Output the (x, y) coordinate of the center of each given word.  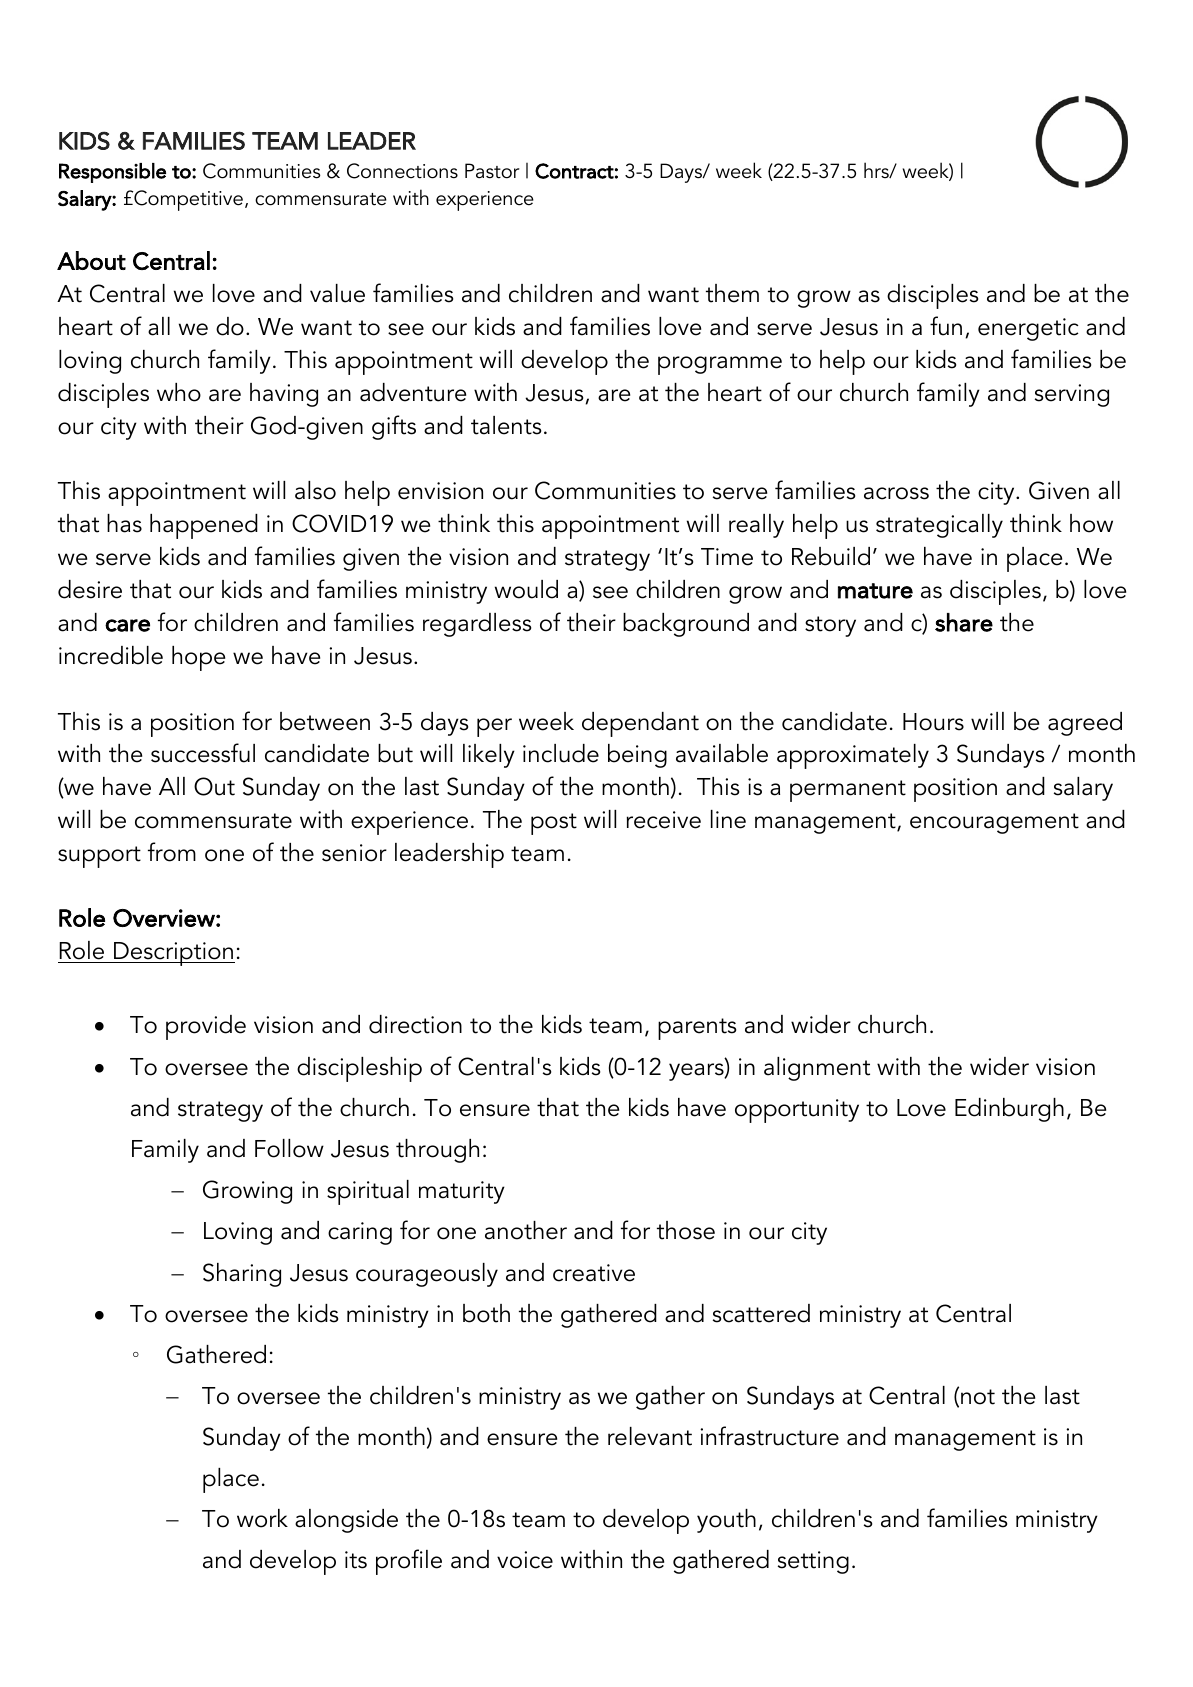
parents (697, 1029)
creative (594, 1273)
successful (203, 753)
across (896, 493)
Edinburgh (1009, 1110)
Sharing (242, 1275)
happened (204, 526)
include (561, 753)
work (262, 1518)
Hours (933, 722)
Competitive (187, 200)
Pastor (492, 171)
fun (946, 326)
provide (206, 1027)
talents (506, 425)
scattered (761, 1313)
